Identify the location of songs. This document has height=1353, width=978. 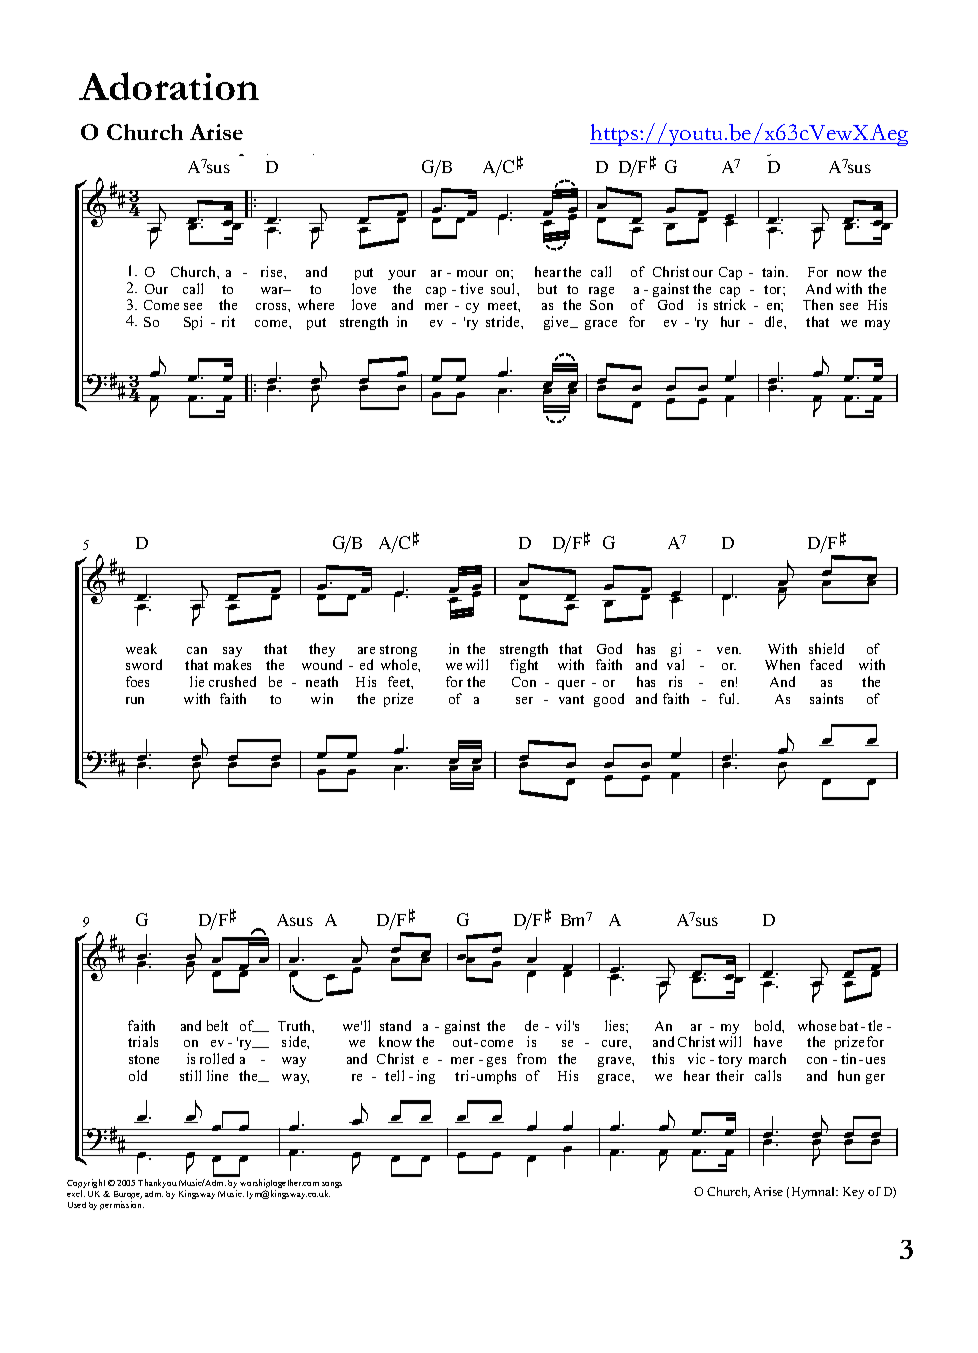
(332, 1186).
